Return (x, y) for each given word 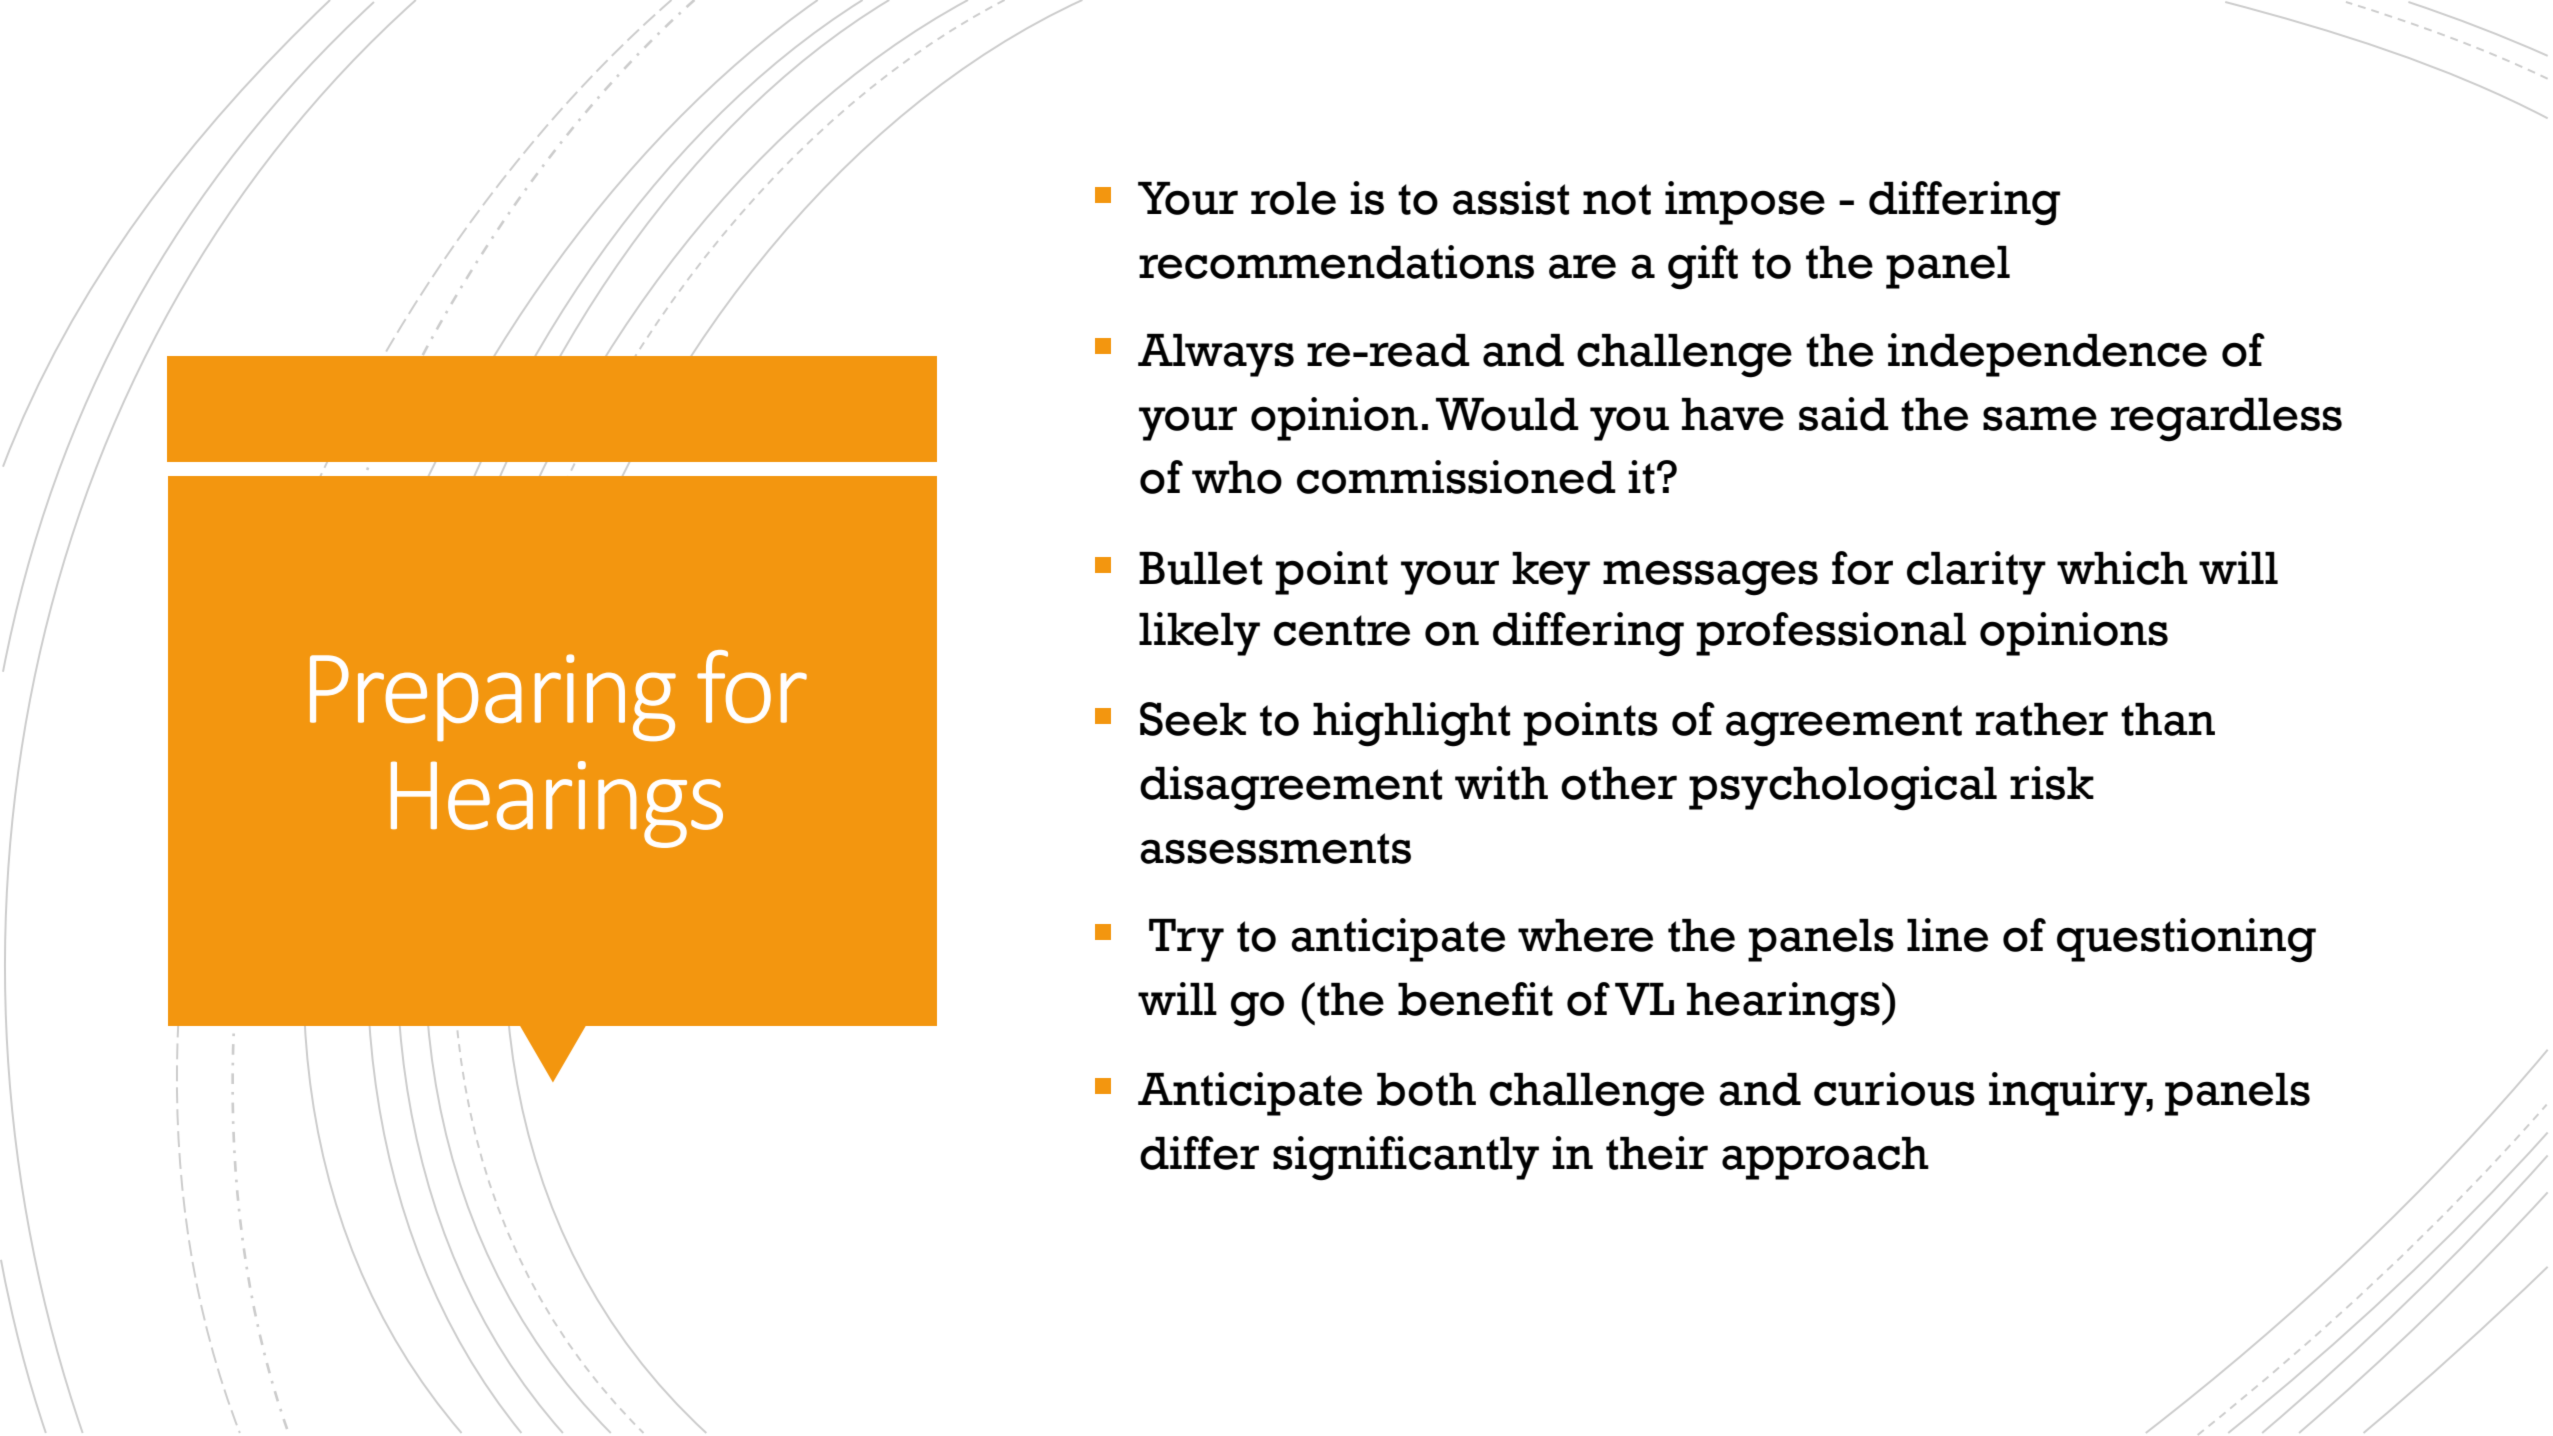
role (1293, 198)
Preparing (493, 698)
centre (1342, 630)
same (2040, 418)
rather (2042, 719)
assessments (1275, 848)
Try (1186, 940)
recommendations (1336, 262)
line (1947, 935)
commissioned (1456, 477)
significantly (1406, 1158)
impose (1745, 203)
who (1237, 477)
